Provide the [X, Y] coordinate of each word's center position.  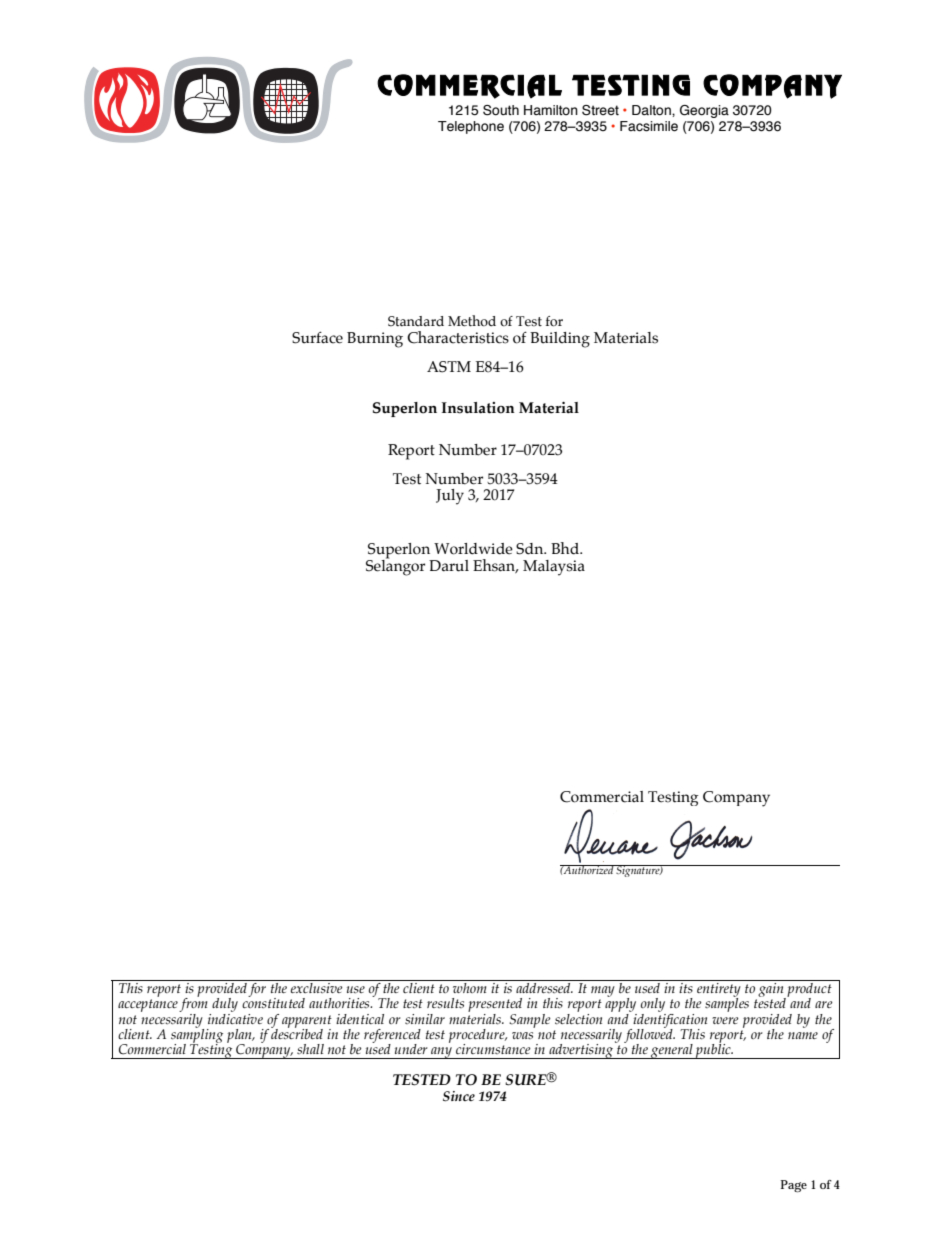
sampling [197, 1035]
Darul [449, 566]
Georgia [704, 111]
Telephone [471, 127]
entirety [719, 989]
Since [459, 1096]
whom [470, 986]
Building [560, 340]
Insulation [478, 408]
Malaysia [554, 568]
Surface [317, 337]
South [501, 110]
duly [225, 1005]
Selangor [395, 566]
